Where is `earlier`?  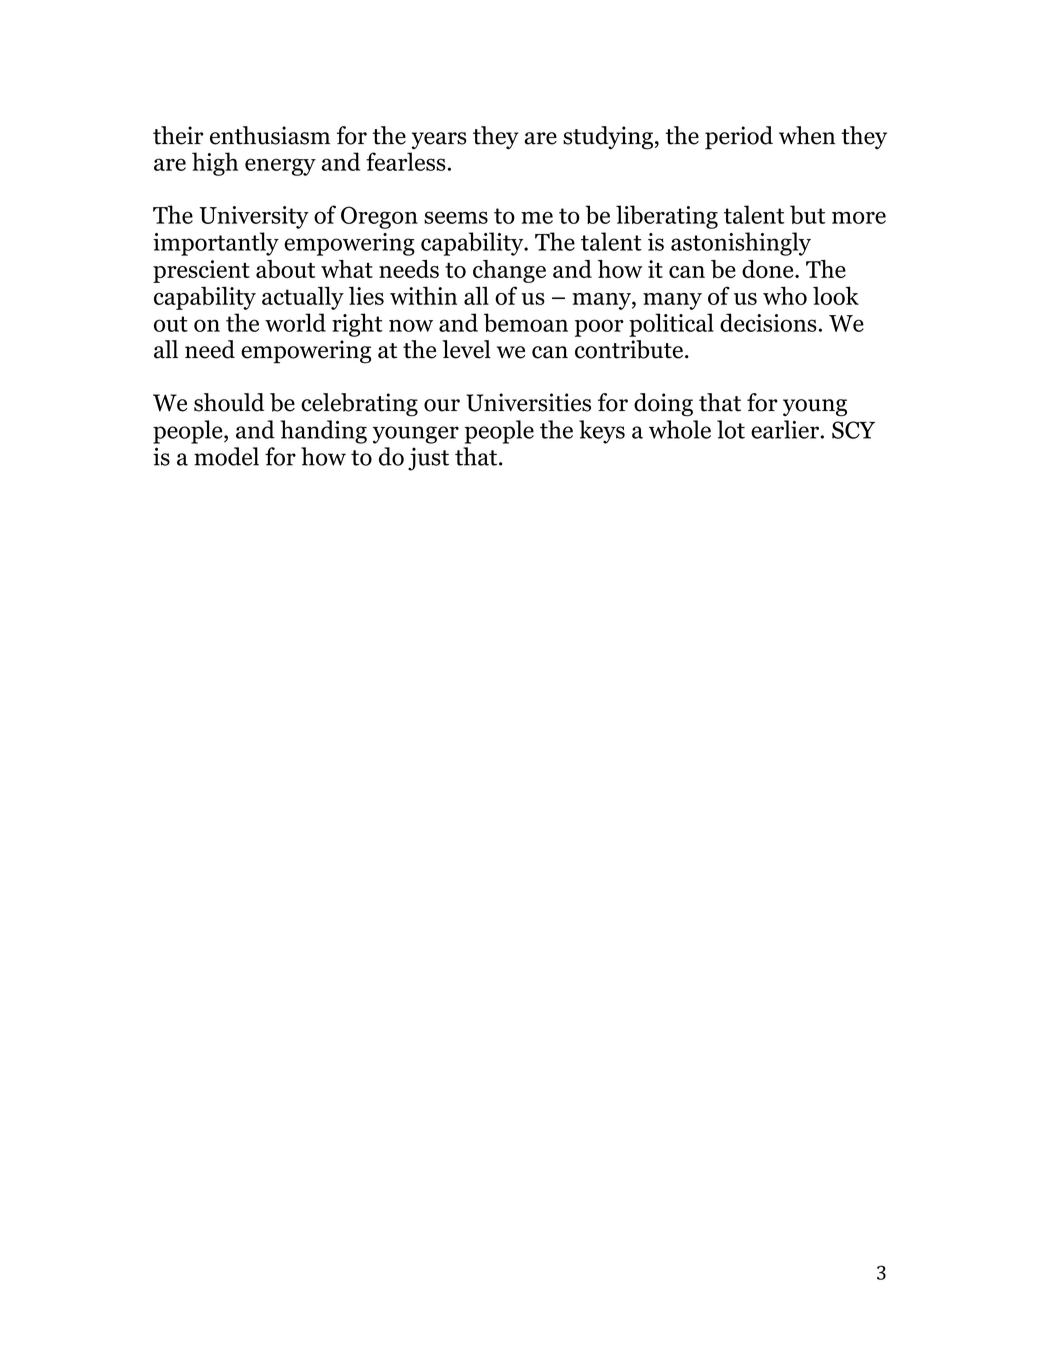
earlier is located at coordinates (785, 429).
